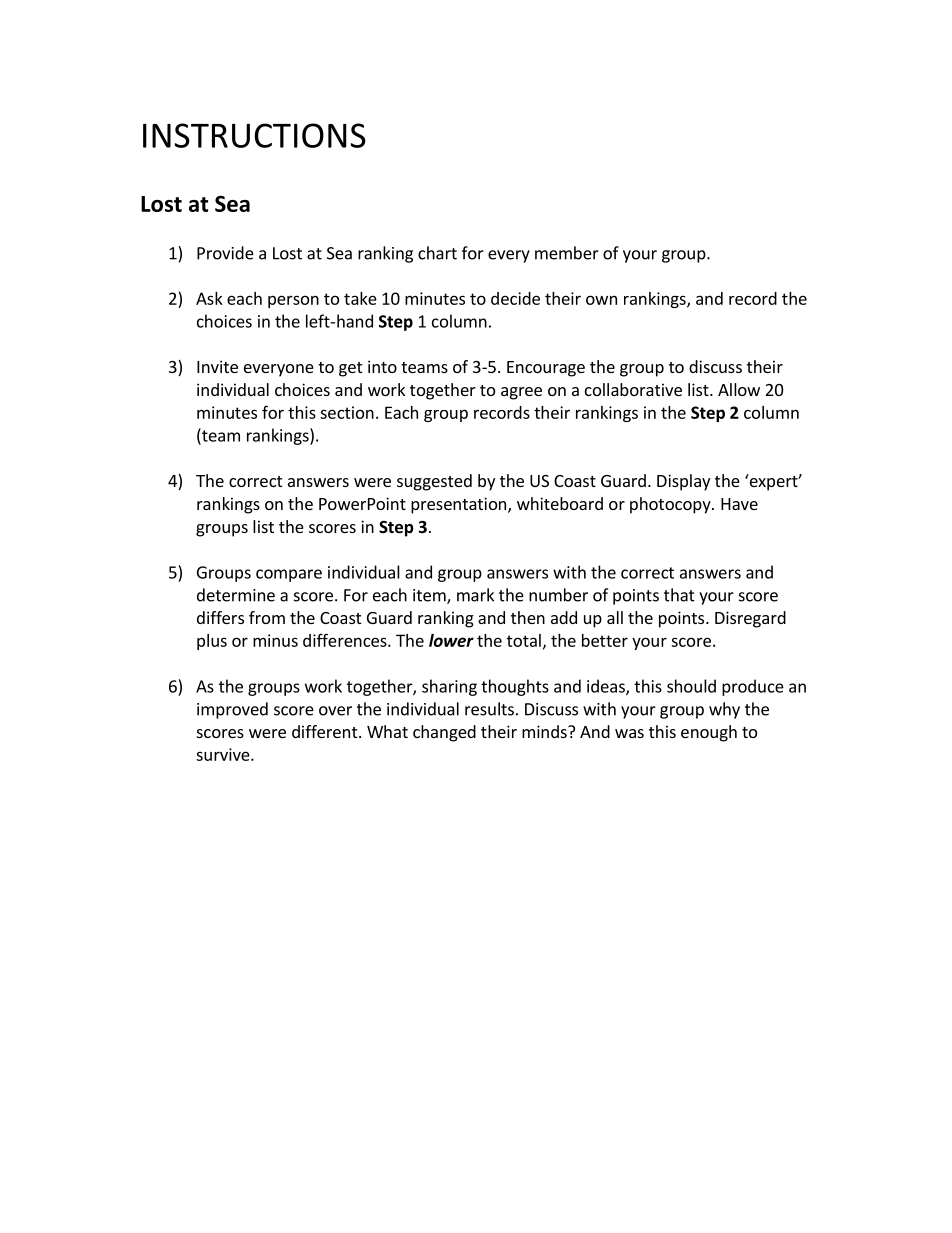  Describe the element at coordinates (460, 505) in the document. I see `presentation` at that location.
